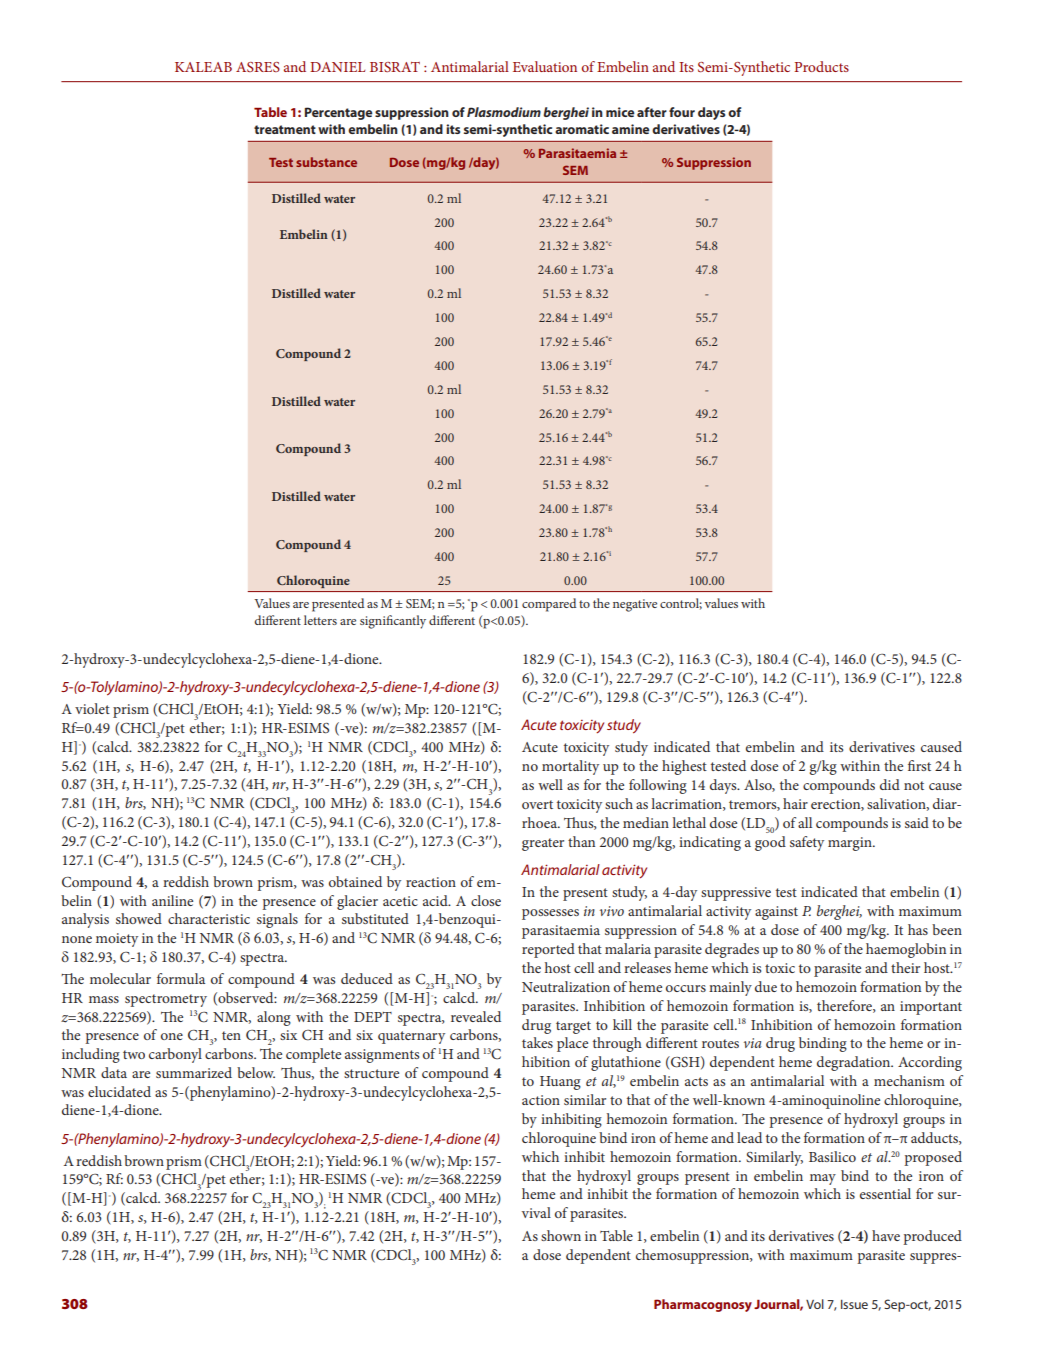 Image resolution: width=1044 pixels, height=1351 pixels. What do you see at coordinates (504, 112) in the screenshot?
I see `Plasmodium` at bounding box center [504, 112].
